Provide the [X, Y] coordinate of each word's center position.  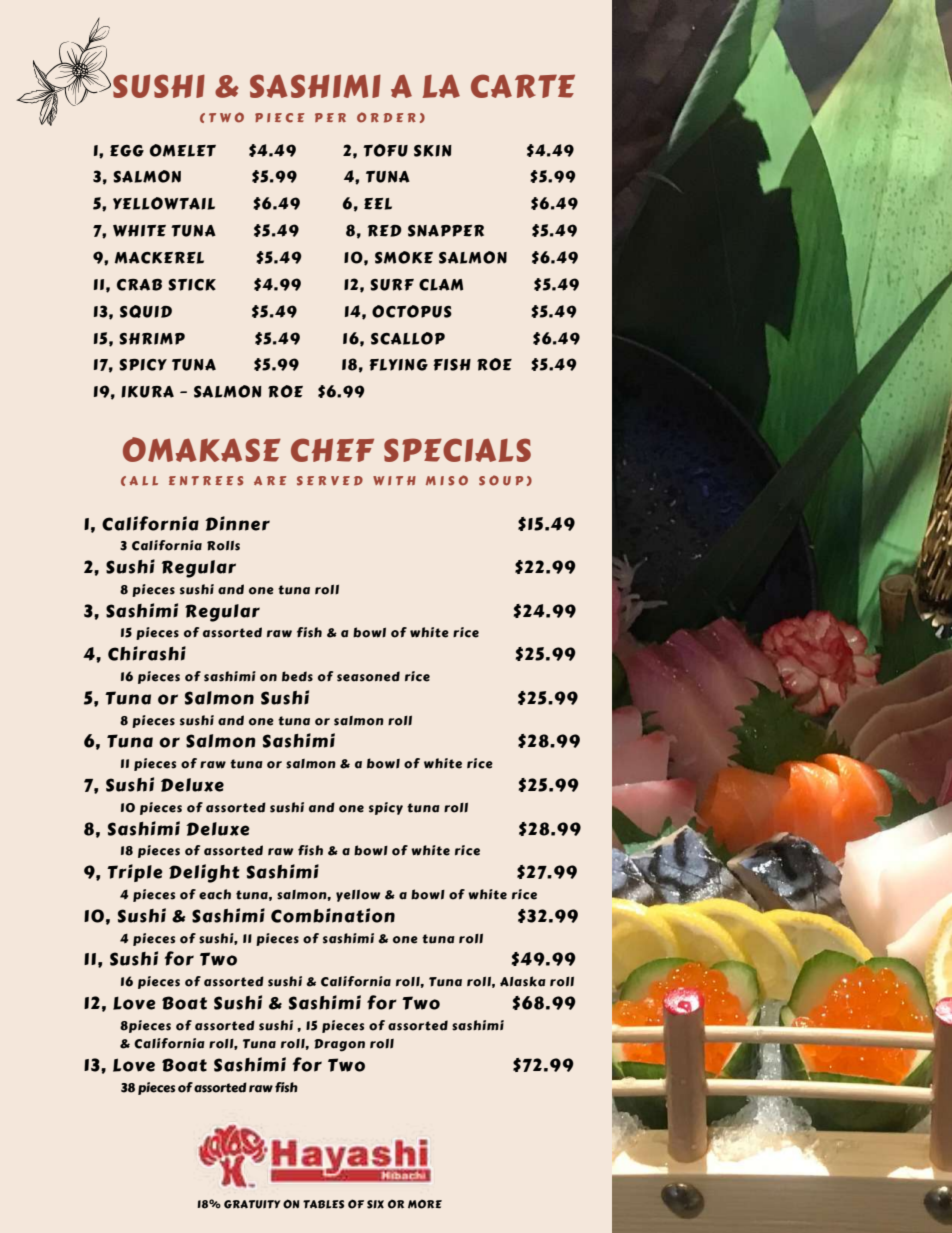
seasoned [368, 676]
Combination [333, 915]
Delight [204, 873]
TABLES [323, 1204]
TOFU [385, 150]
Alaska [523, 981]
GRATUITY [252, 1204]
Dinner [237, 523]
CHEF [332, 450]
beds [297, 676]
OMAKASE [202, 449]
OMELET [183, 150]
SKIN [433, 151]
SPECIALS [457, 450]
